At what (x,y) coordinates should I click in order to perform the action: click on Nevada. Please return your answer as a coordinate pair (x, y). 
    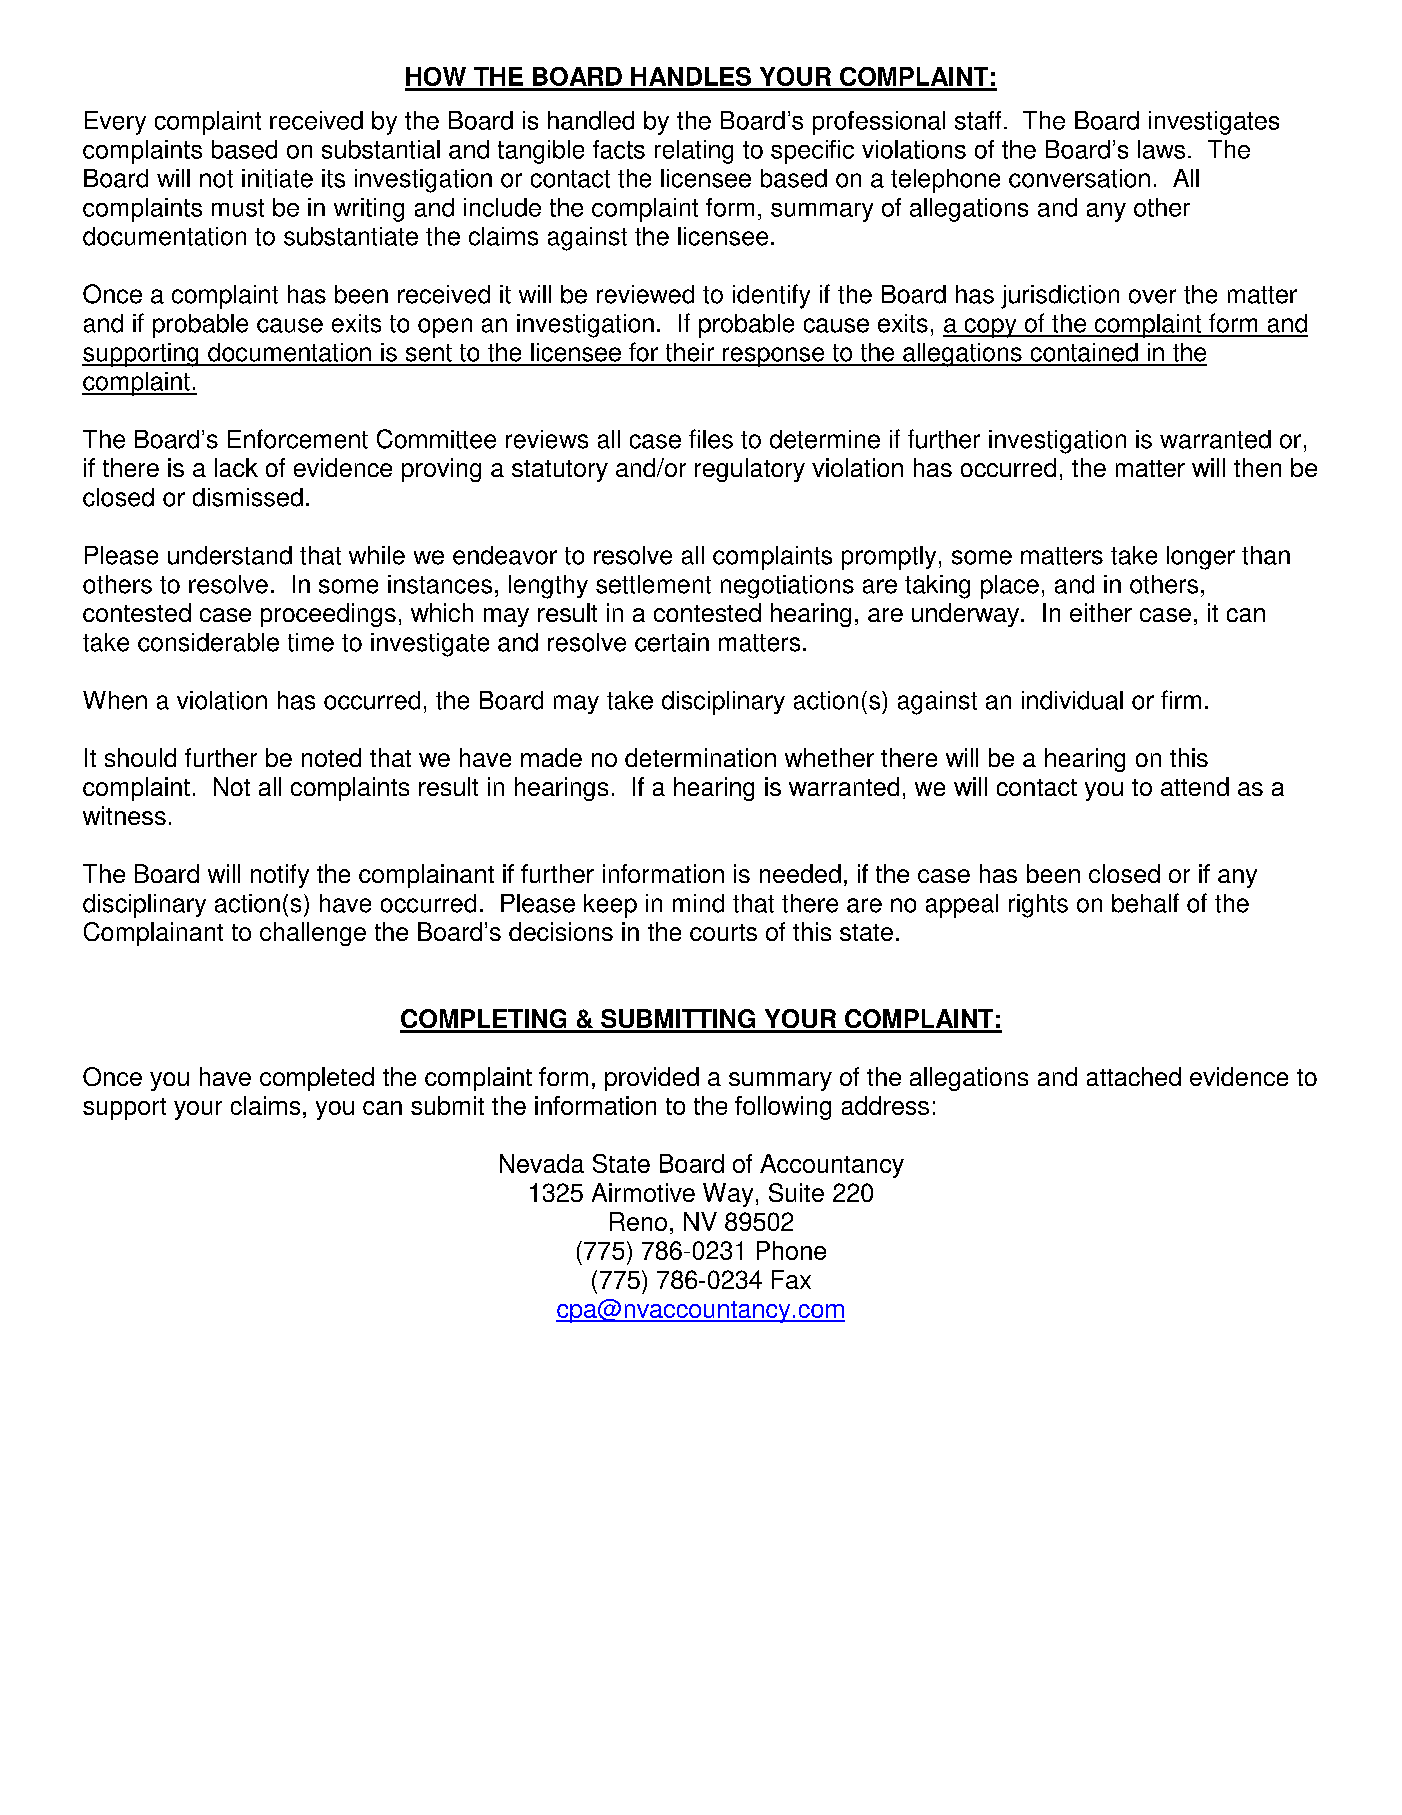
    Looking at the image, I should click on (542, 1163).
